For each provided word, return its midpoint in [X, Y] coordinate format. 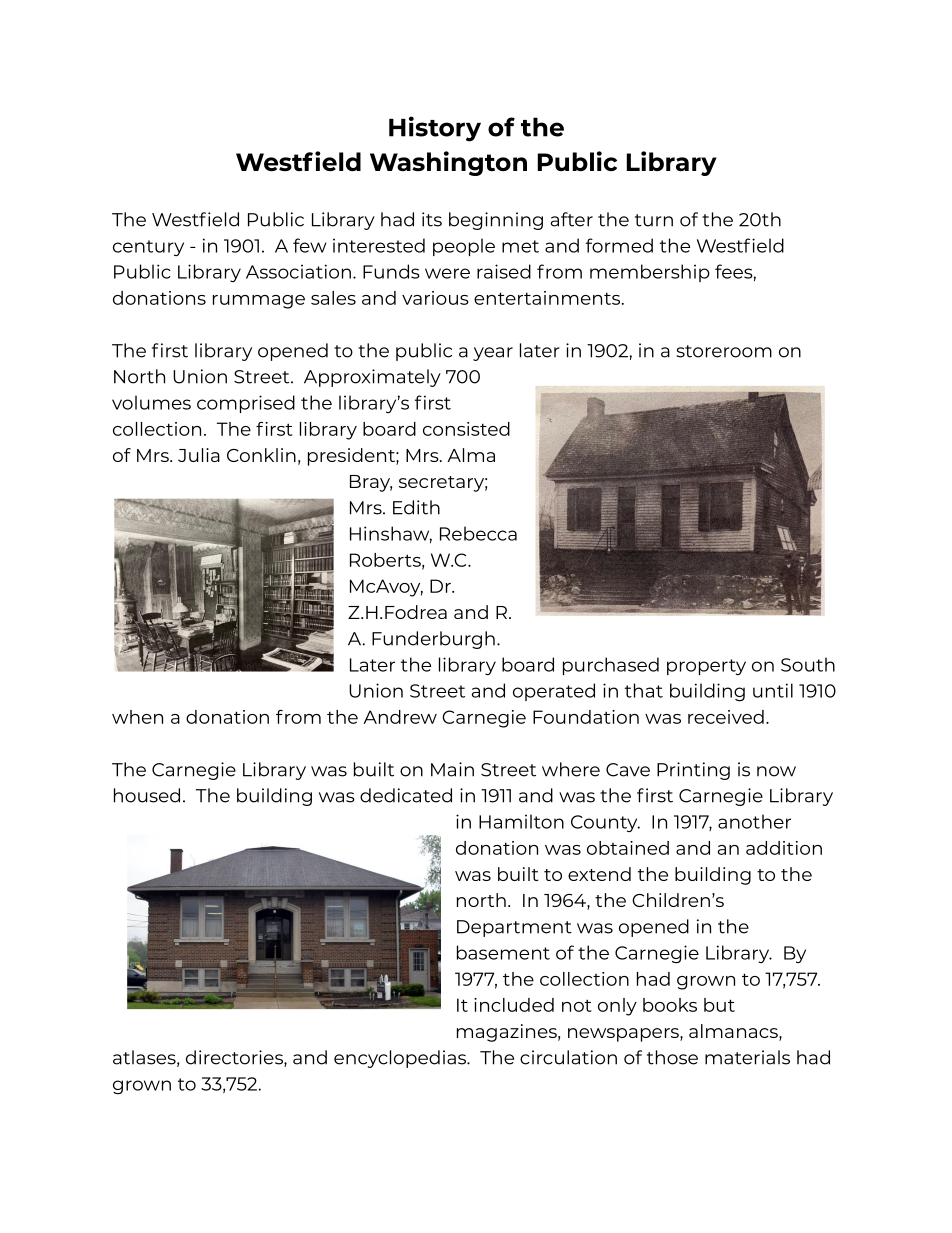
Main [452, 769]
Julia [199, 455]
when [137, 717]
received [726, 717]
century [148, 248]
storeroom [724, 351]
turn [654, 220]
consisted [466, 429]
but [719, 1005]
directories [235, 1058]
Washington [448, 163]
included [514, 1005]
